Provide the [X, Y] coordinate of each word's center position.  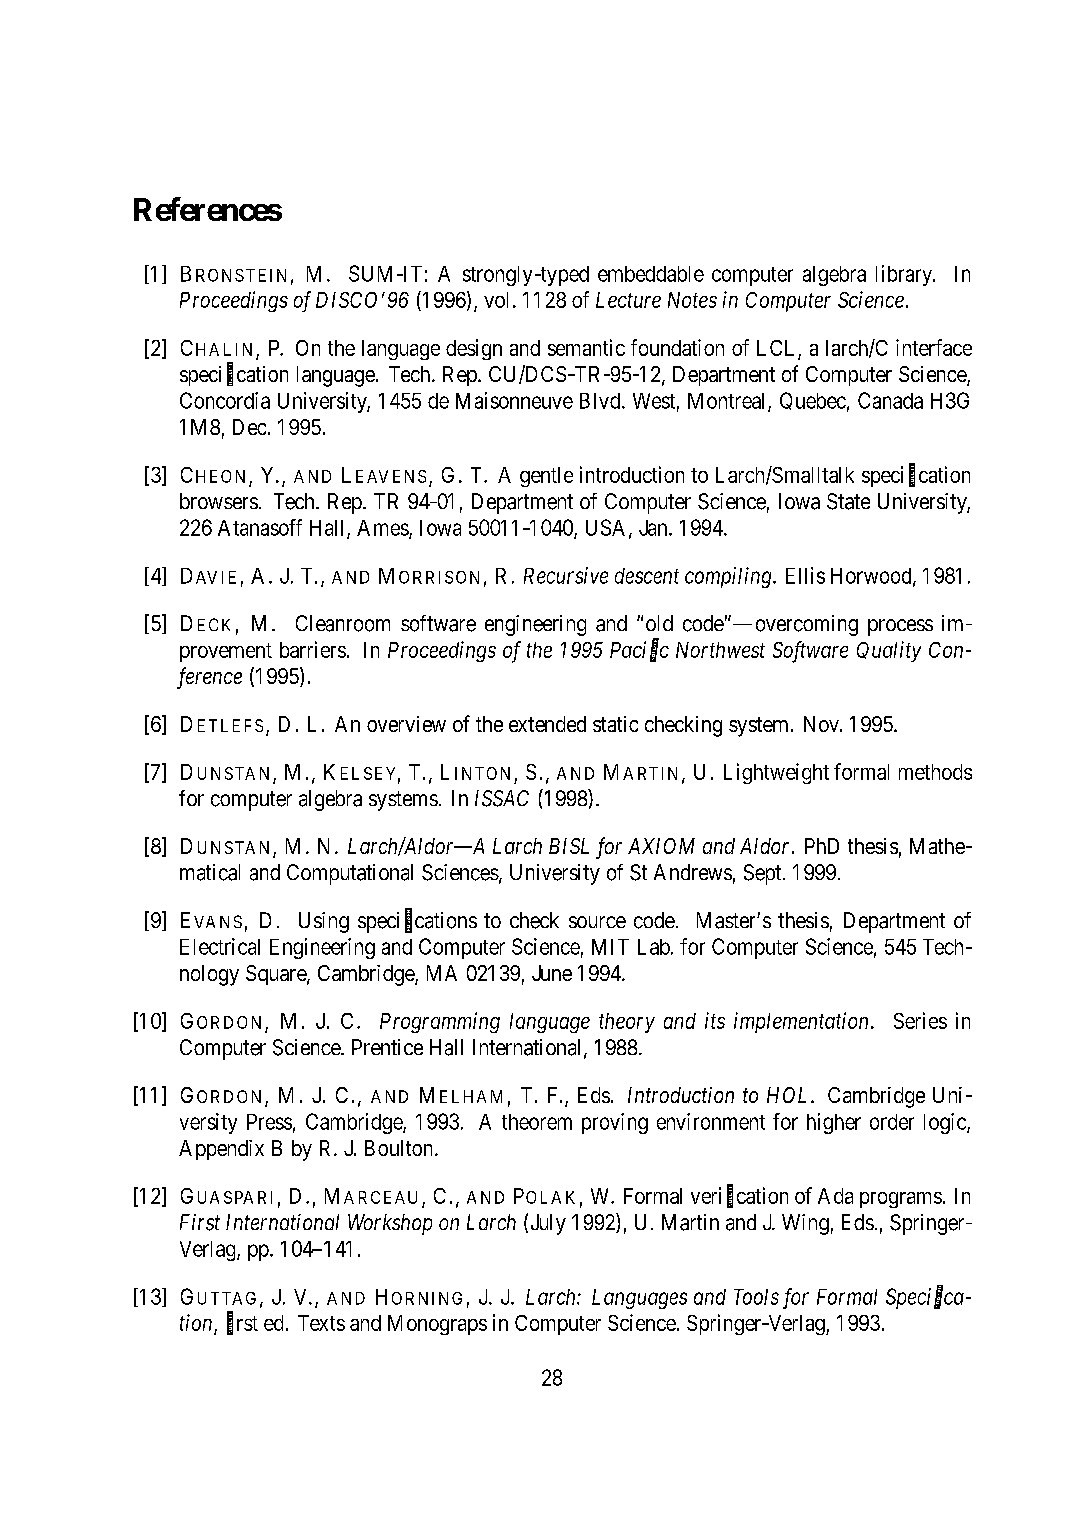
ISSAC [502, 798]
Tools [756, 1297]
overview [406, 724]
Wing [805, 1224]
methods [935, 772]
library [905, 275]
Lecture [628, 300]
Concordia [225, 400]
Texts [321, 1323]
